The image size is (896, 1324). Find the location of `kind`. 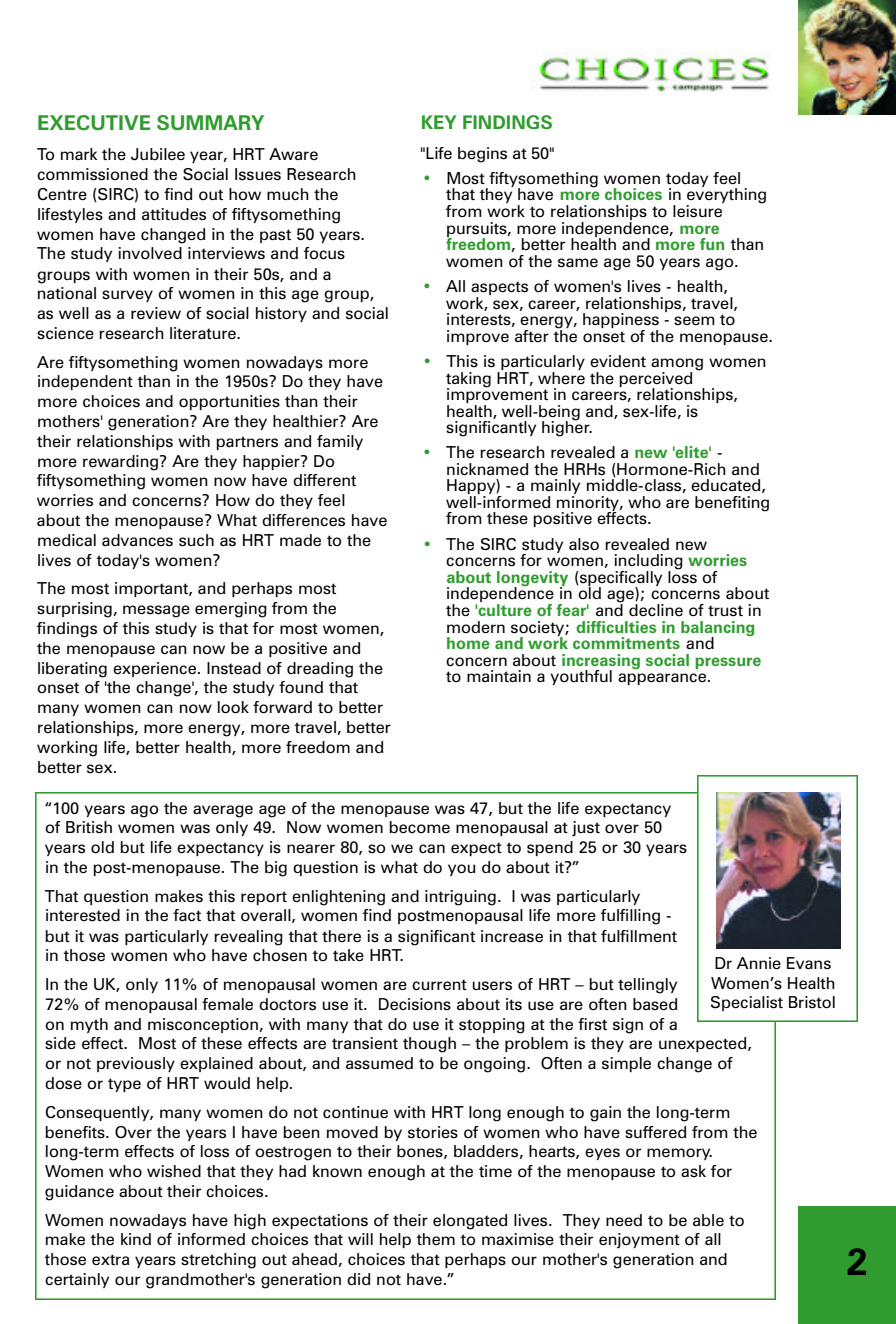

kind is located at coordinates (136, 1239).
